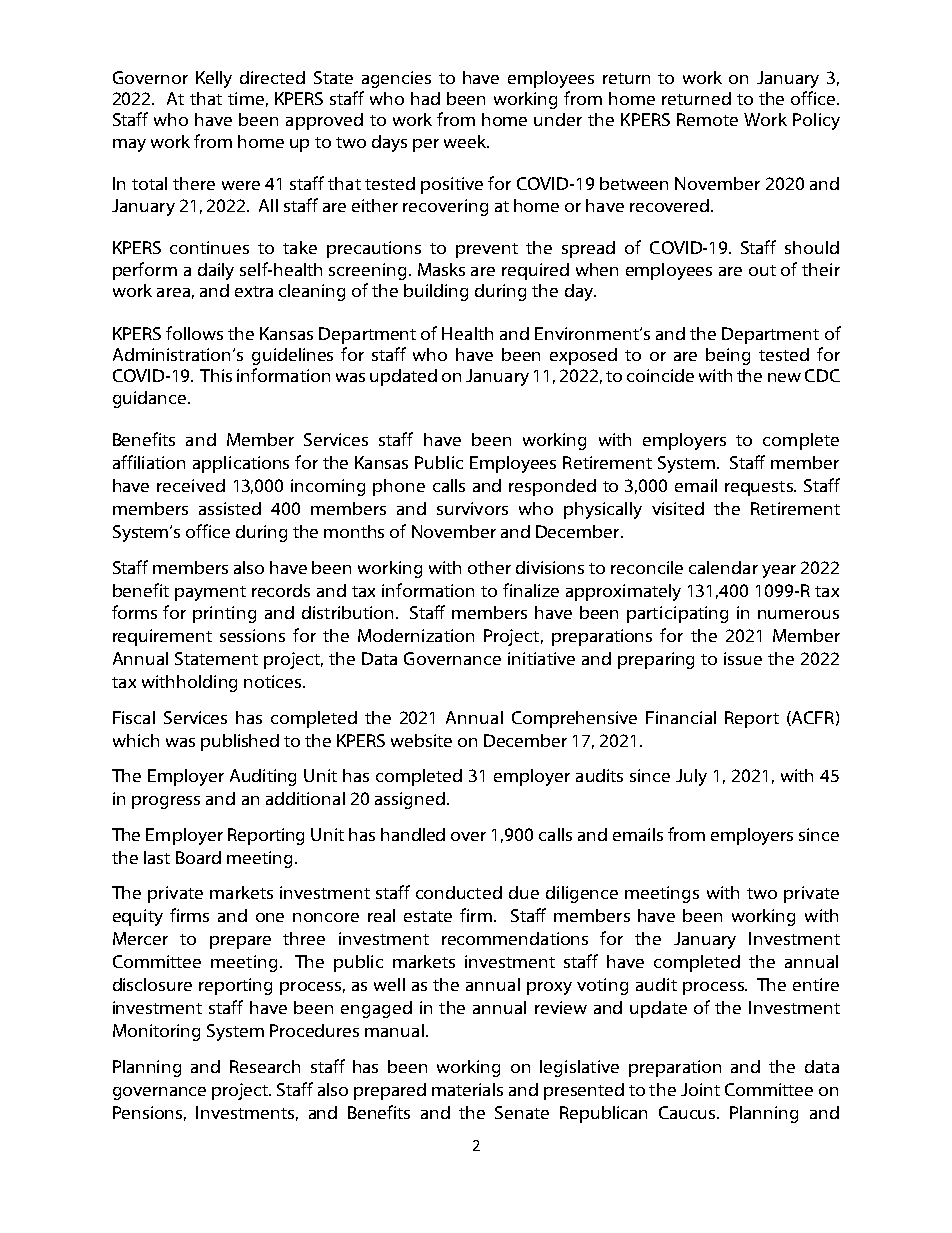 Image resolution: width=952 pixels, height=1233 pixels. What do you see at coordinates (421, 740) in the screenshot?
I see `website` at bounding box center [421, 740].
